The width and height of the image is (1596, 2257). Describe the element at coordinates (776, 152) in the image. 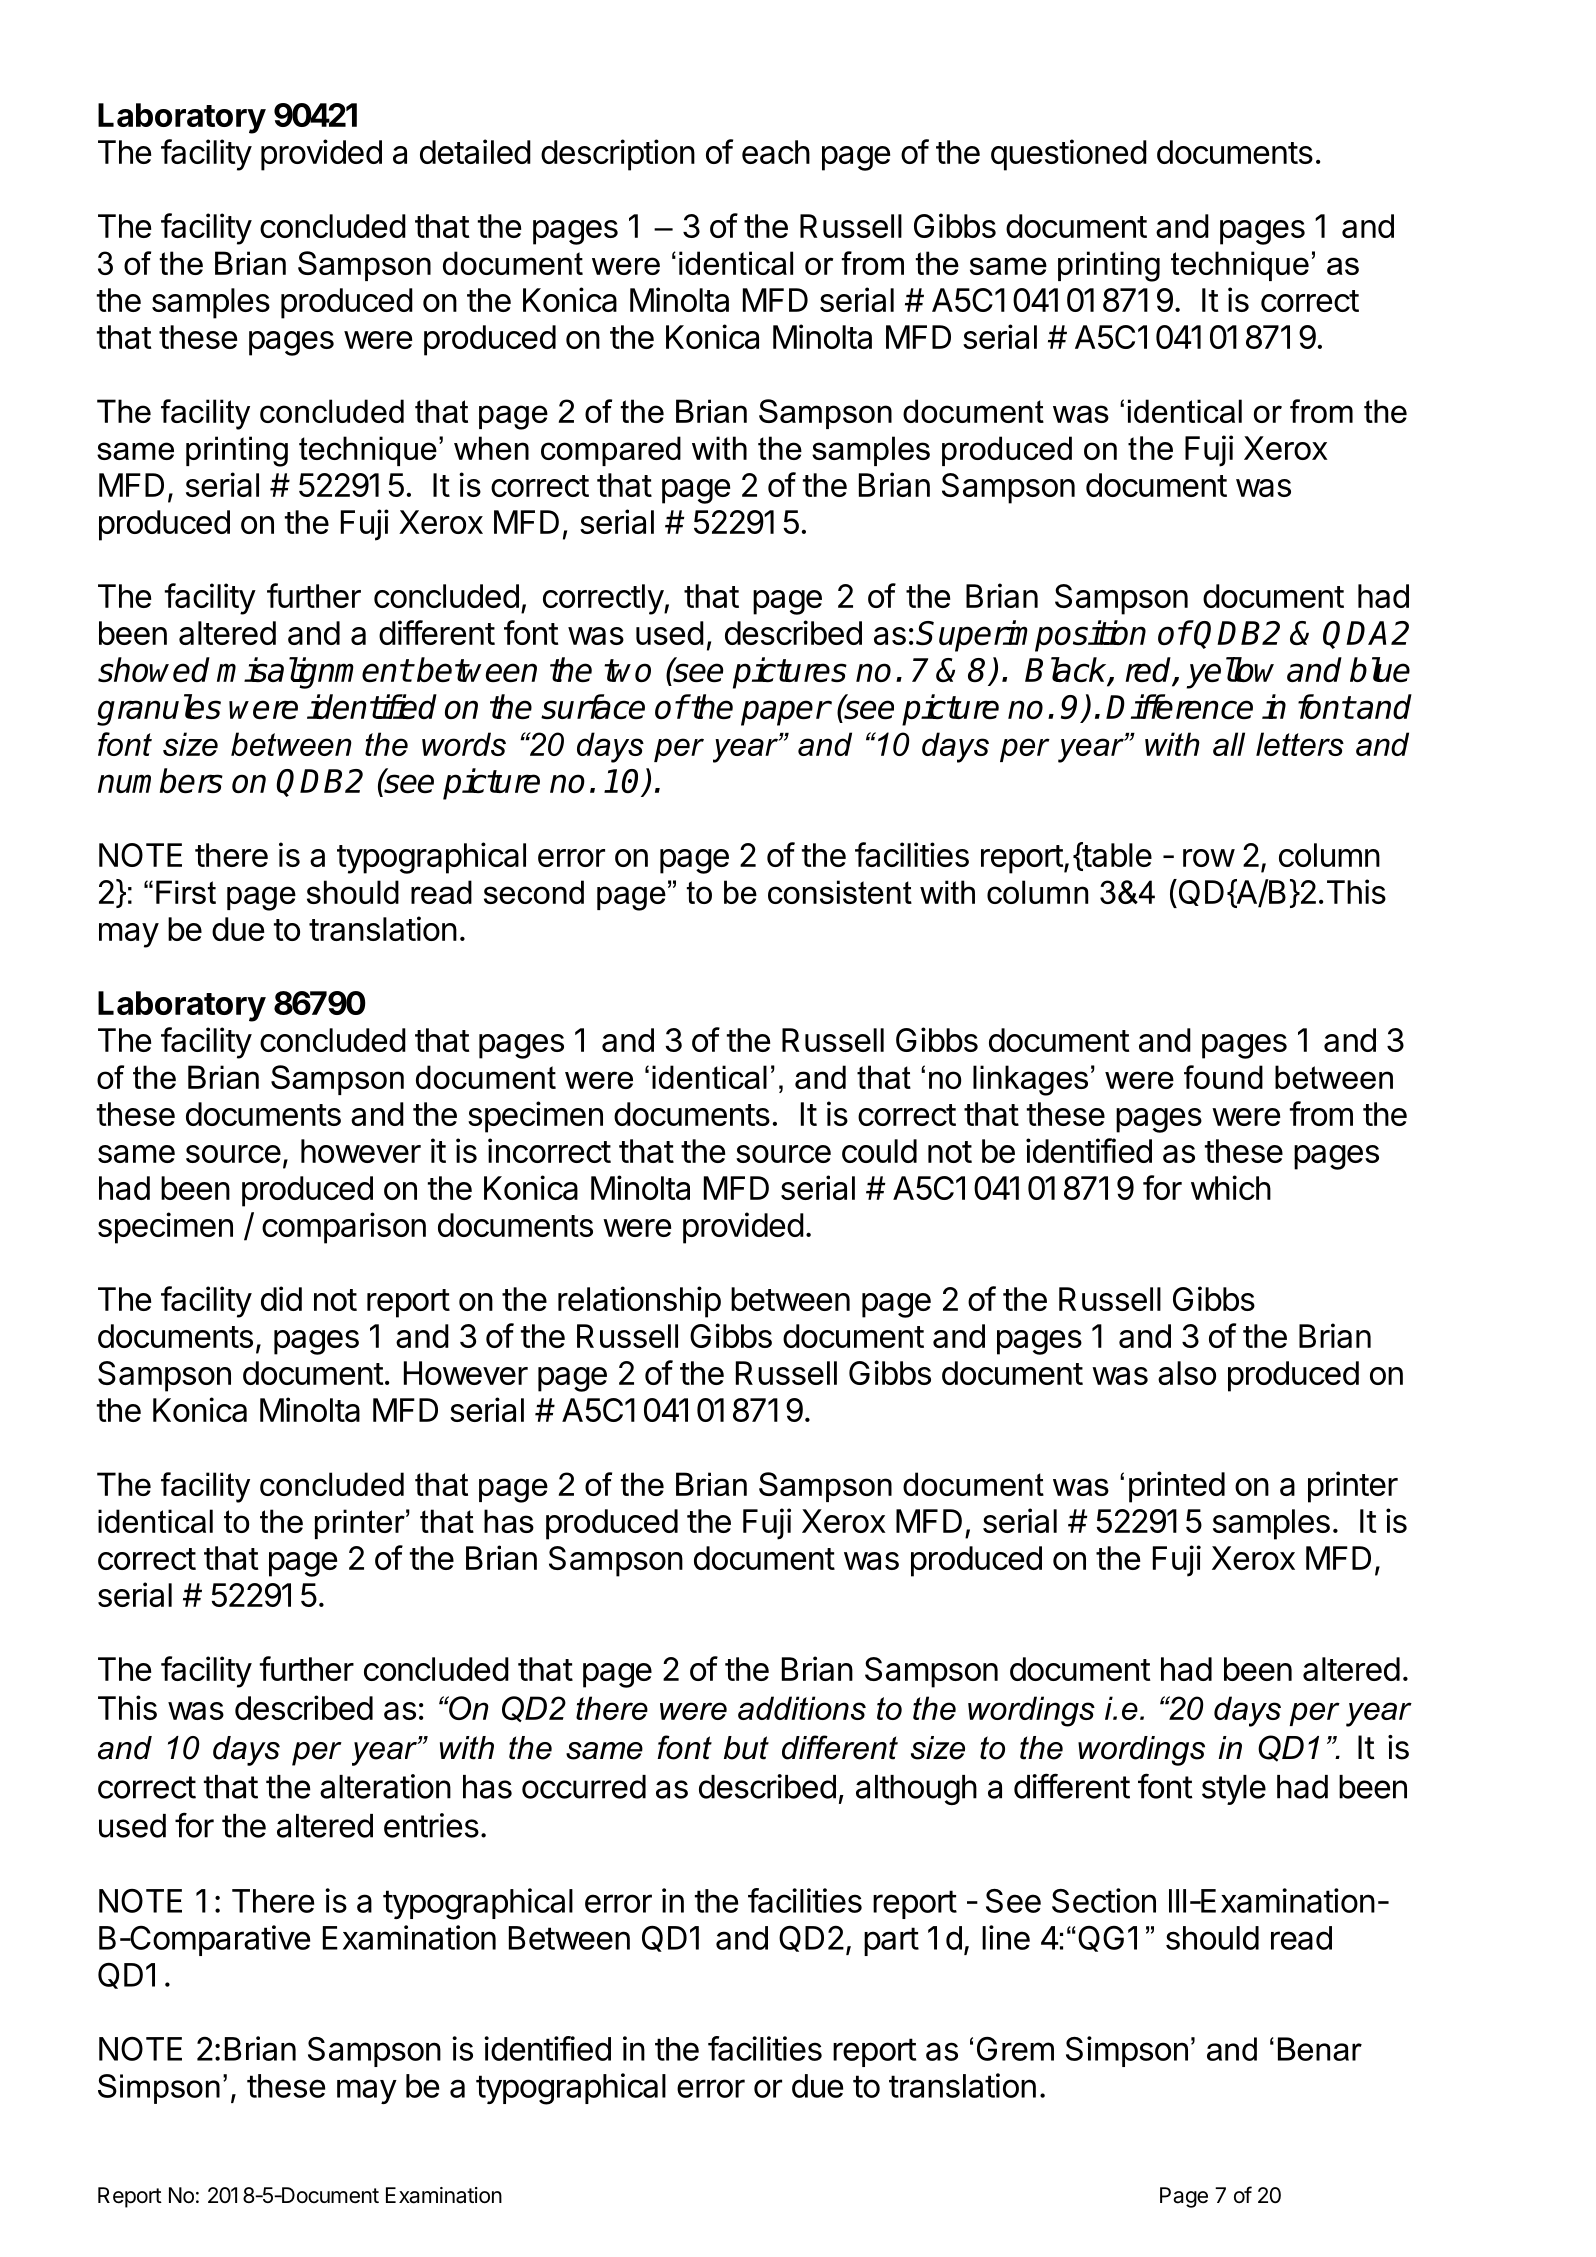

I see `each` at that location.
